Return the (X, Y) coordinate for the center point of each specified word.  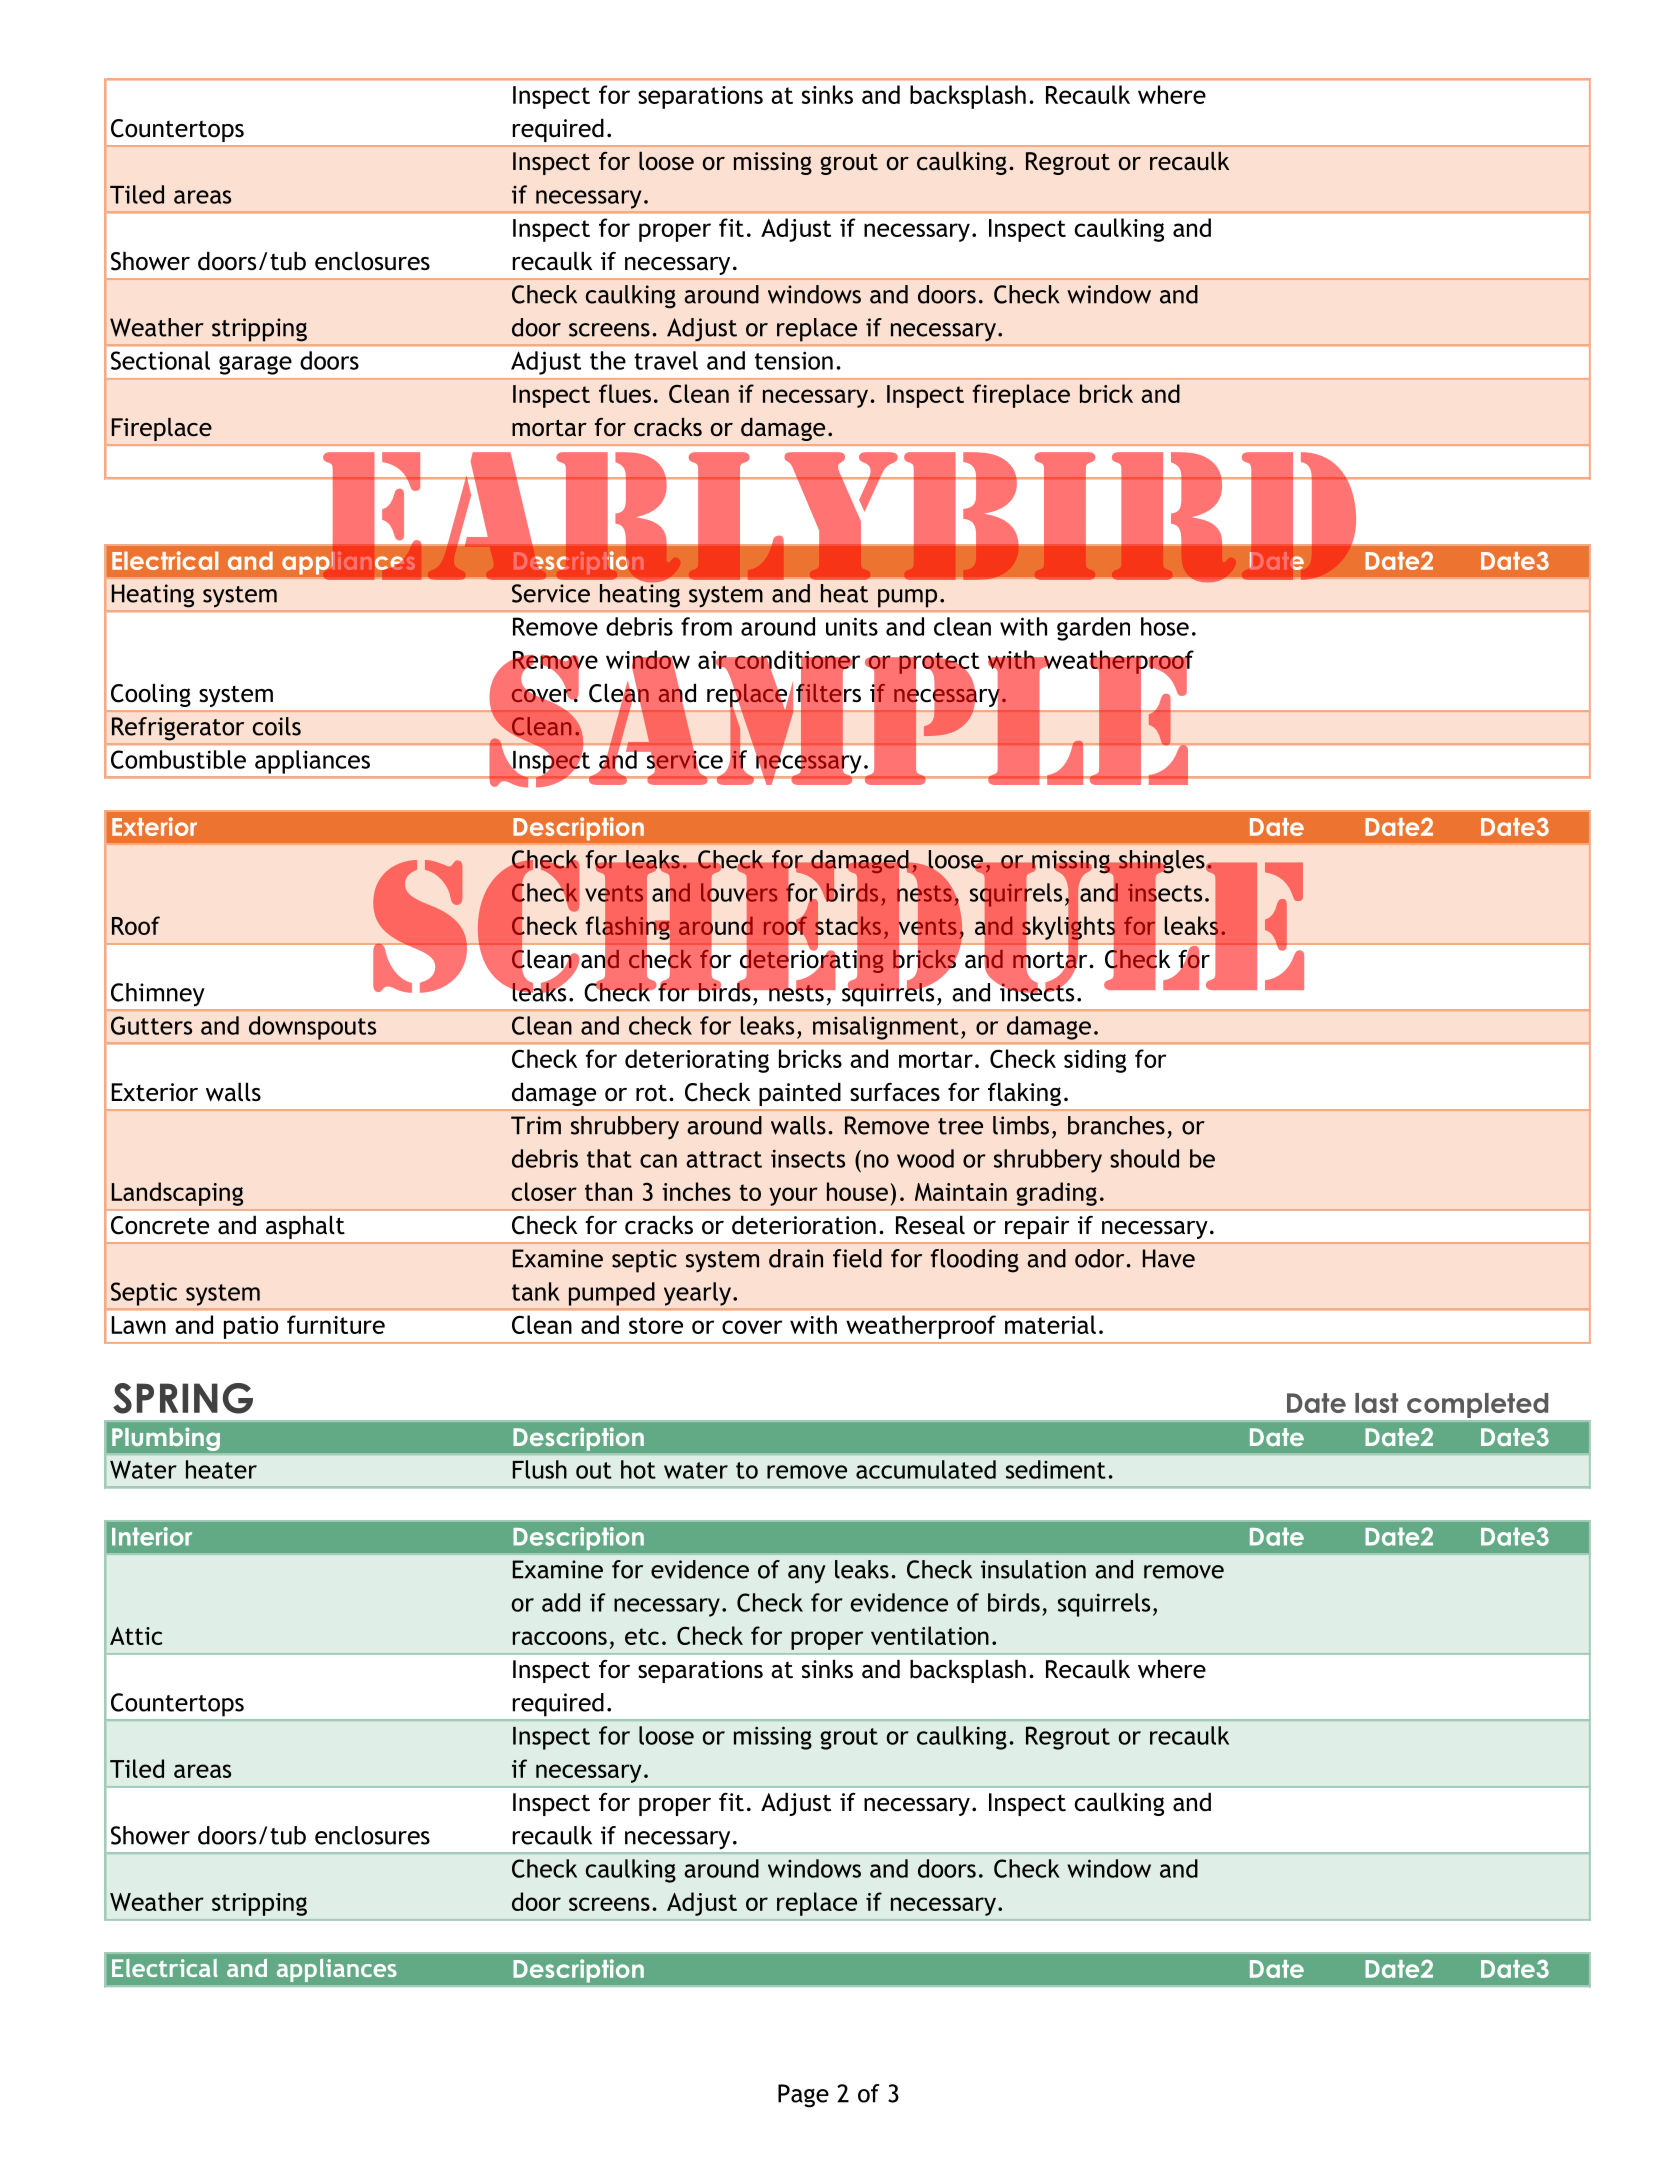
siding (1095, 1061)
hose (1165, 626)
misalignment (885, 1028)
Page (803, 2096)
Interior (152, 1536)
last (1376, 1403)
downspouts (312, 1028)
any (807, 1574)
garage (255, 365)
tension (794, 360)
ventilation (930, 1635)
